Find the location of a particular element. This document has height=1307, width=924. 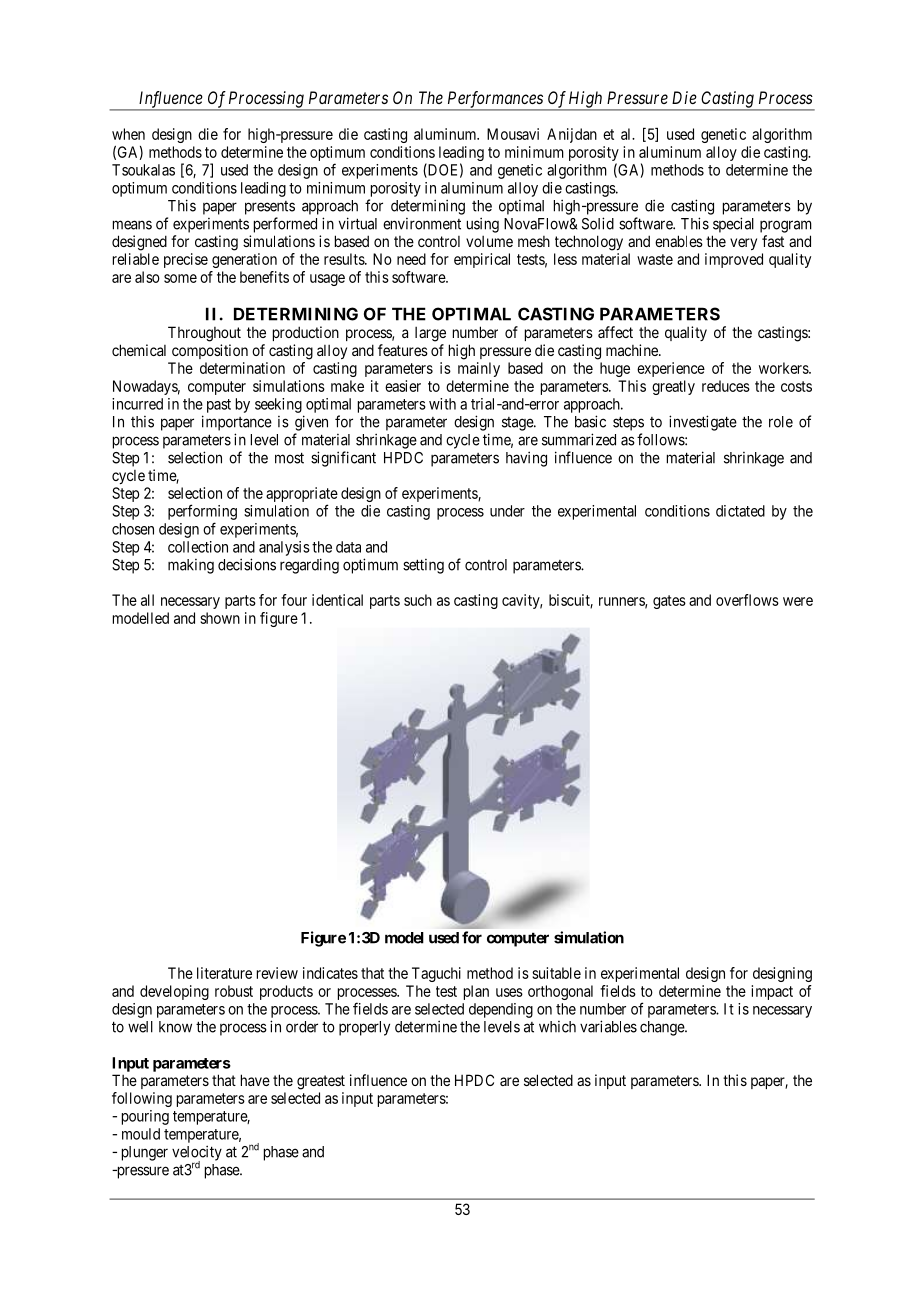

change is located at coordinates (663, 1028).
